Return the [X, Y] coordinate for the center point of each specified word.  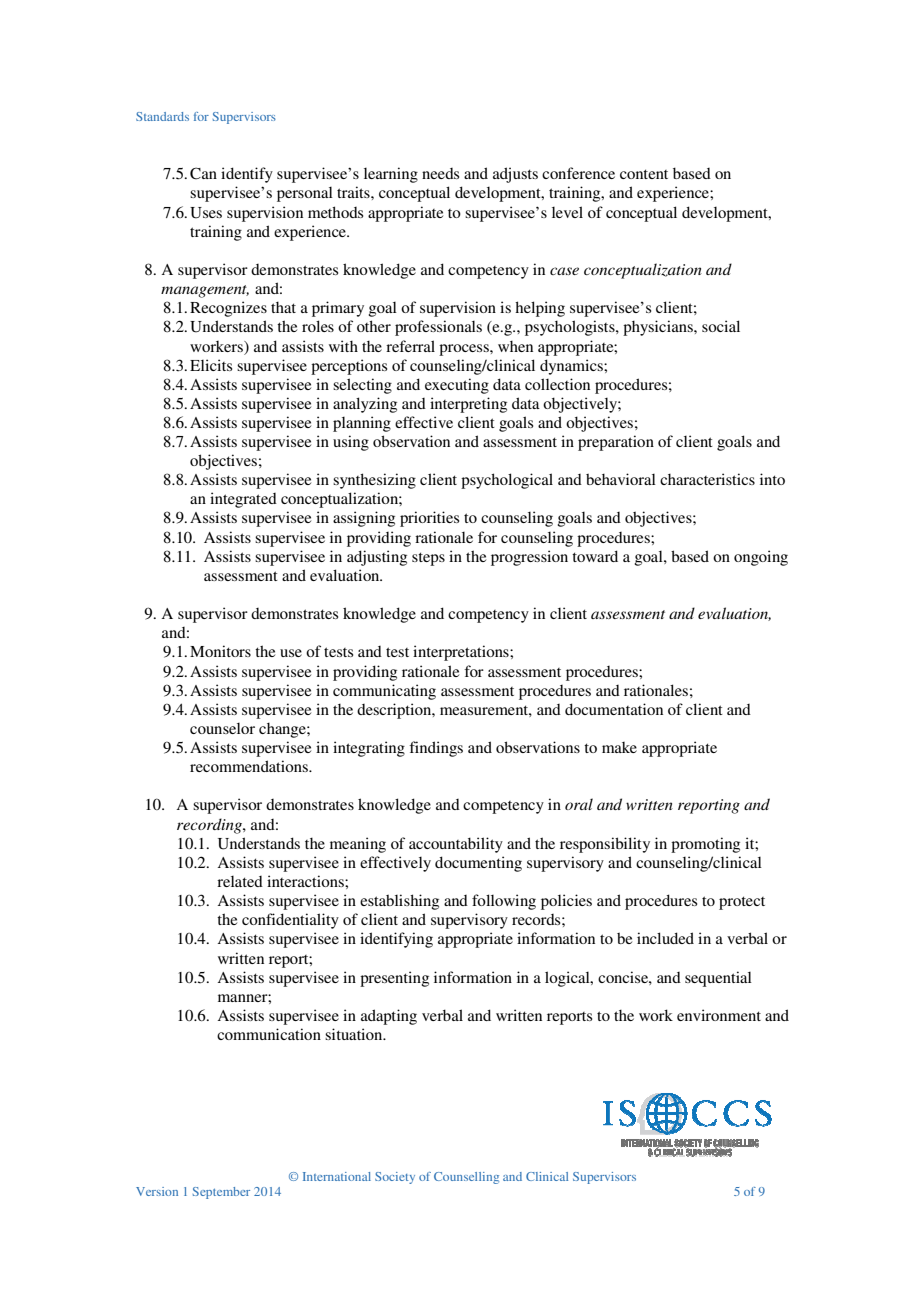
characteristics [707, 479]
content [644, 174]
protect [742, 903]
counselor [222, 728]
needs [440, 173]
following [504, 902]
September [221, 1193]
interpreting [468, 405]
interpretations [462, 653]
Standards [162, 116]
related [240, 881]
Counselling [466, 1178]
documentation [614, 709]
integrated [243, 500]
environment [719, 1015]
